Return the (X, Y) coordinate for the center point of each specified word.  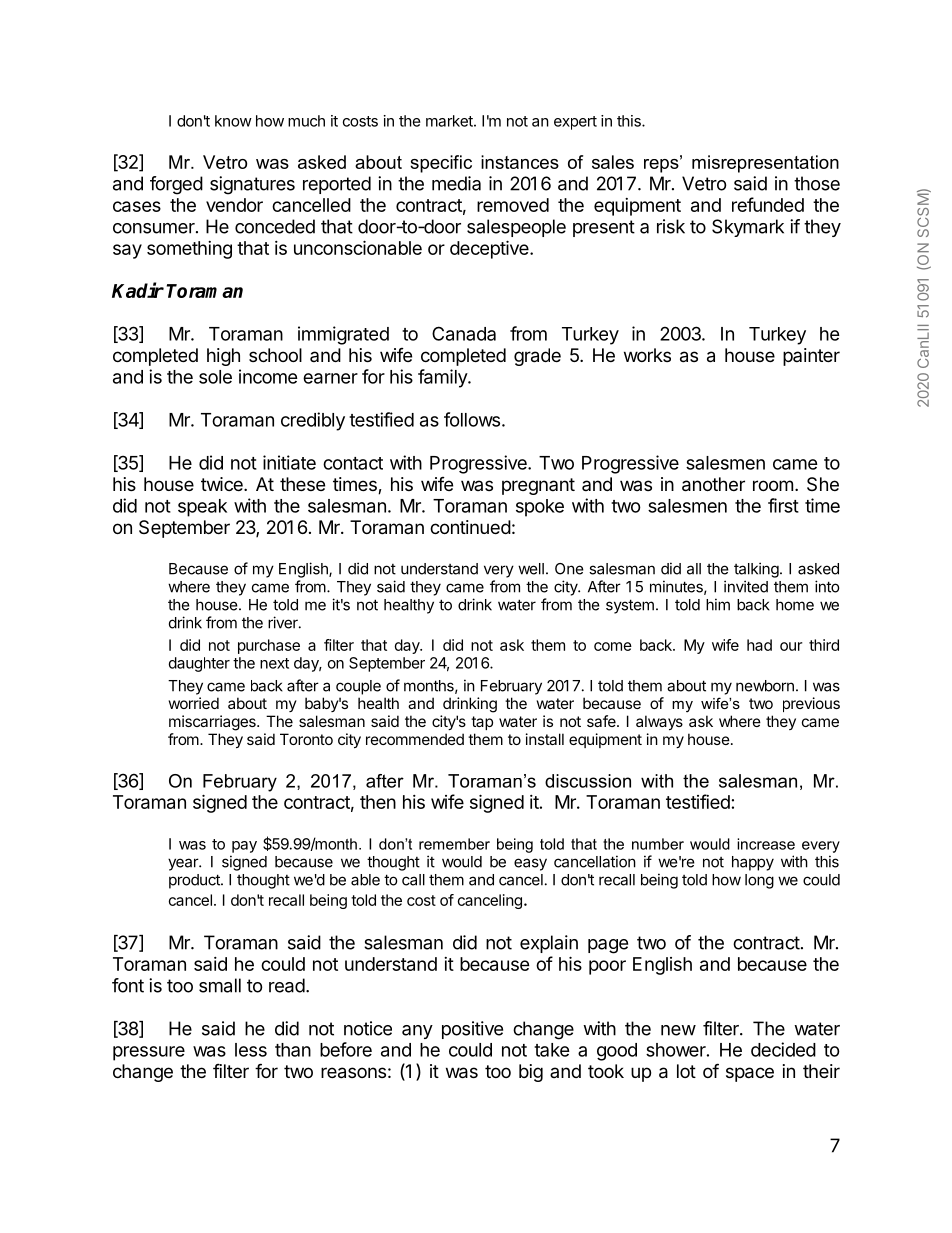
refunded (768, 204)
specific (441, 164)
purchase (269, 646)
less (251, 1050)
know (233, 121)
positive (472, 1030)
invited (746, 586)
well (531, 569)
